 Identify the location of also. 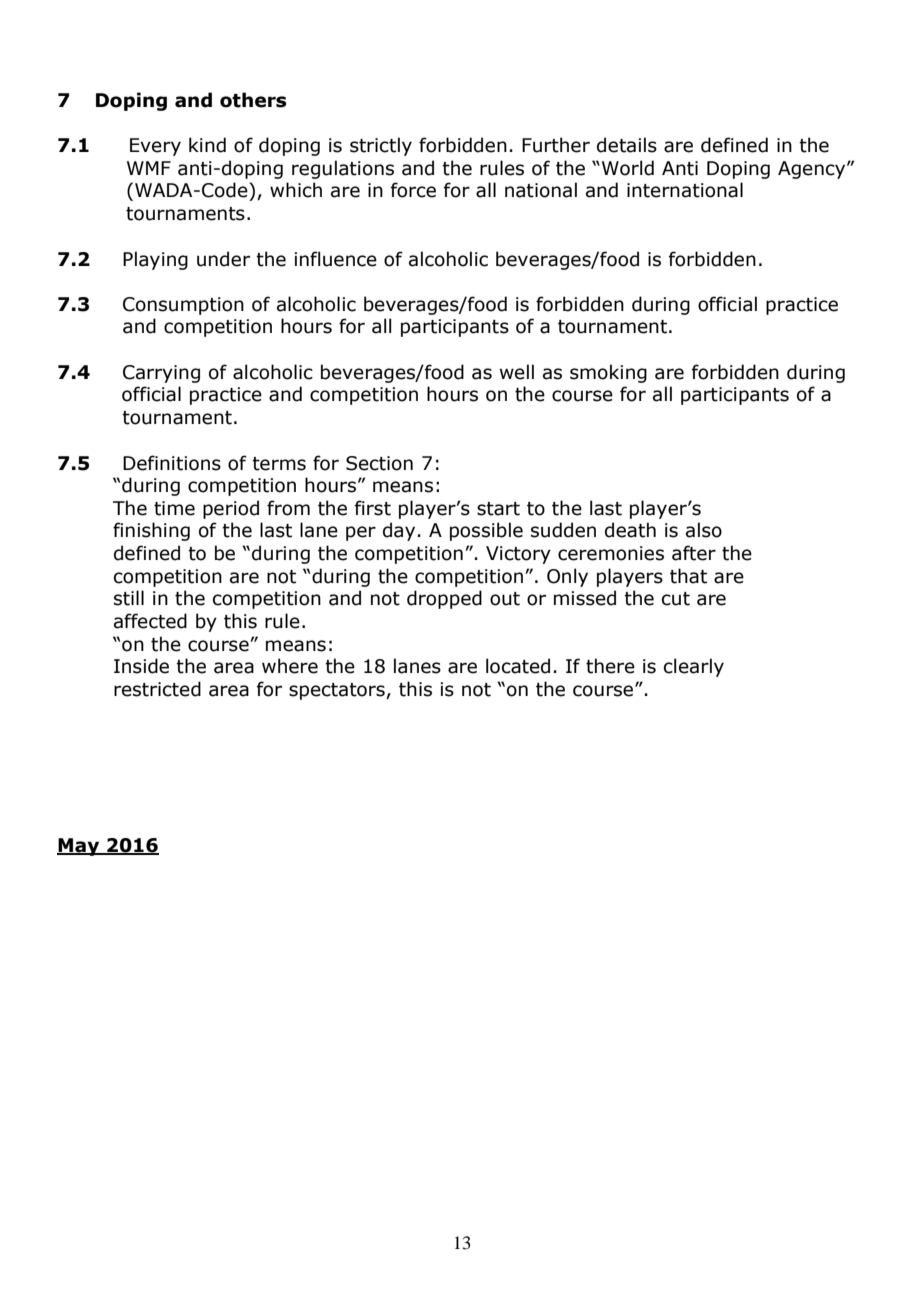
(704, 530).
